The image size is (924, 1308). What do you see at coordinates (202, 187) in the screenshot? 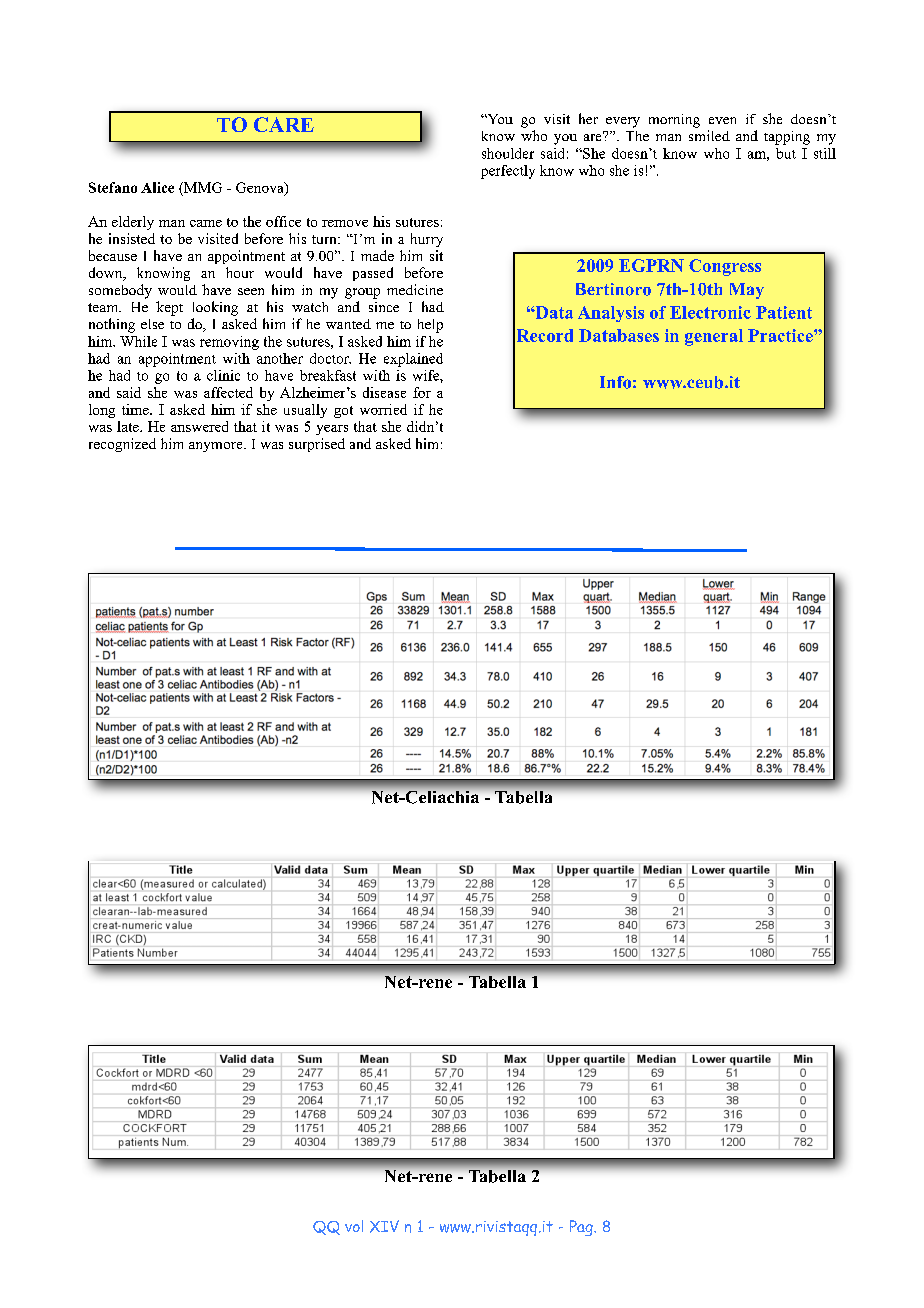
I see `MMG` at bounding box center [202, 187].
